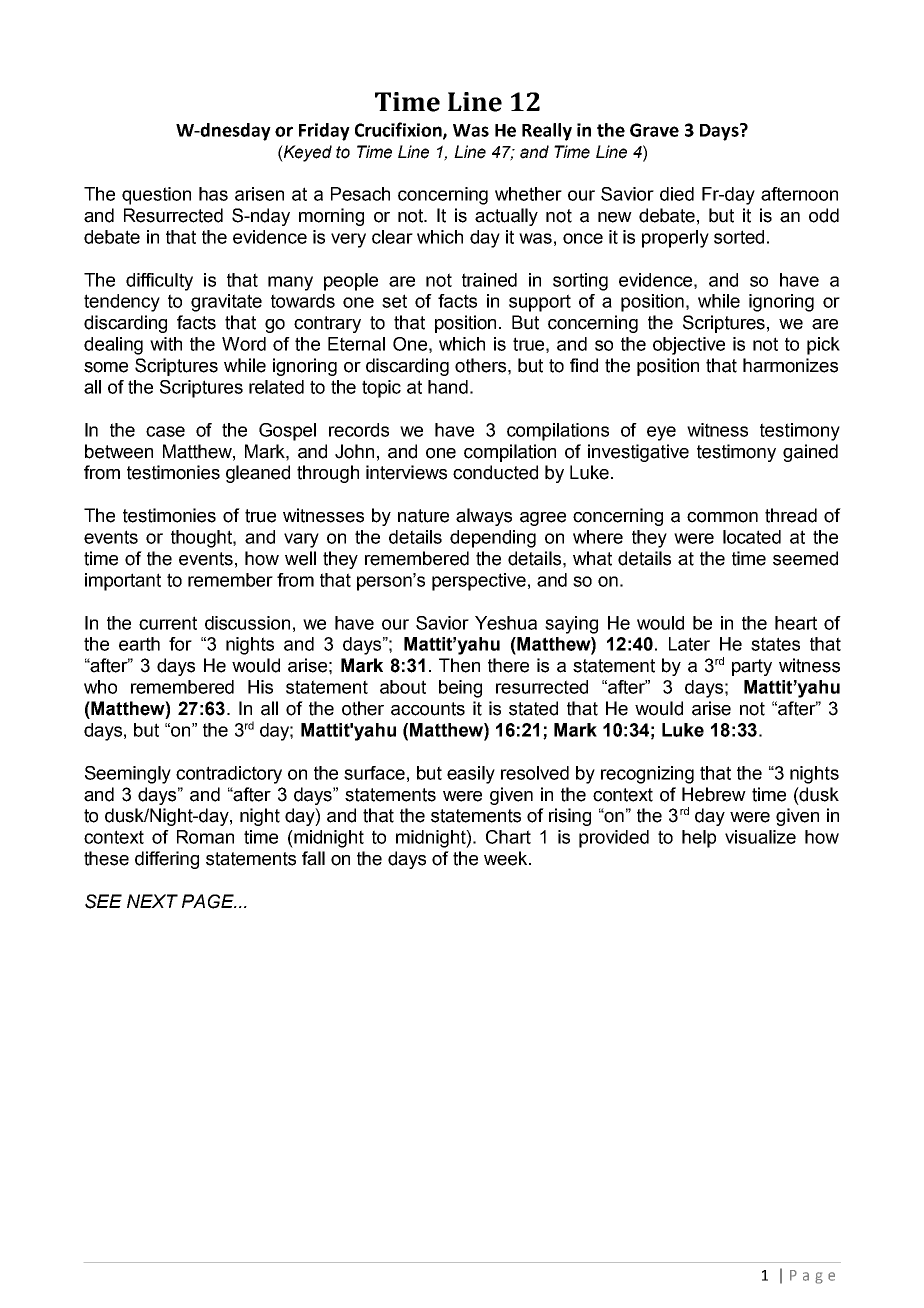 The height and width of the page is (1308, 924). Describe the element at coordinates (547, 132) in the page. I see `Really` at that location.
